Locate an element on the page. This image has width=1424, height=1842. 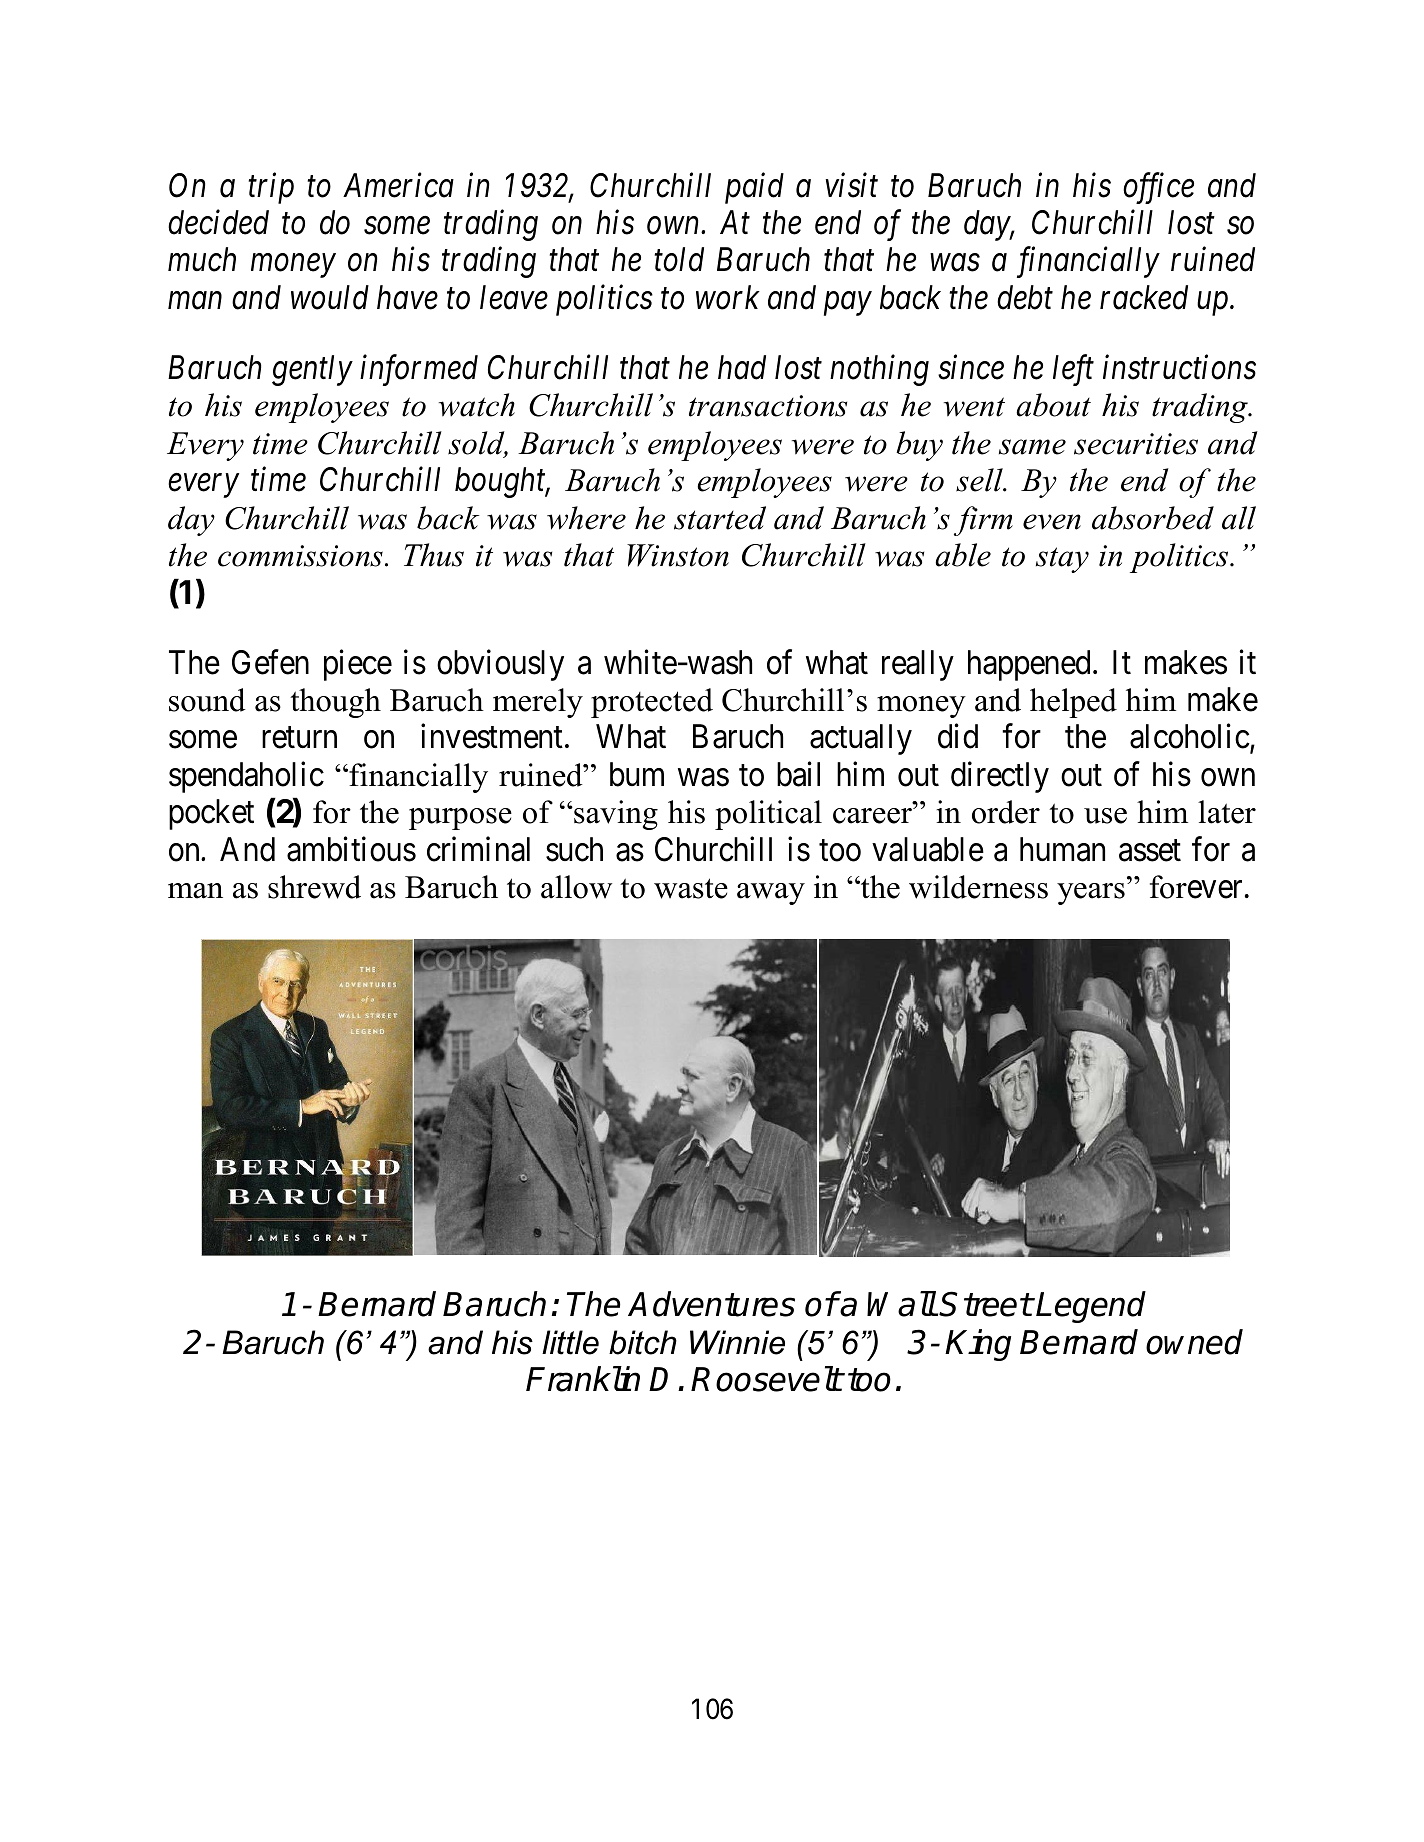
little is located at coordinates (570, 1342).
